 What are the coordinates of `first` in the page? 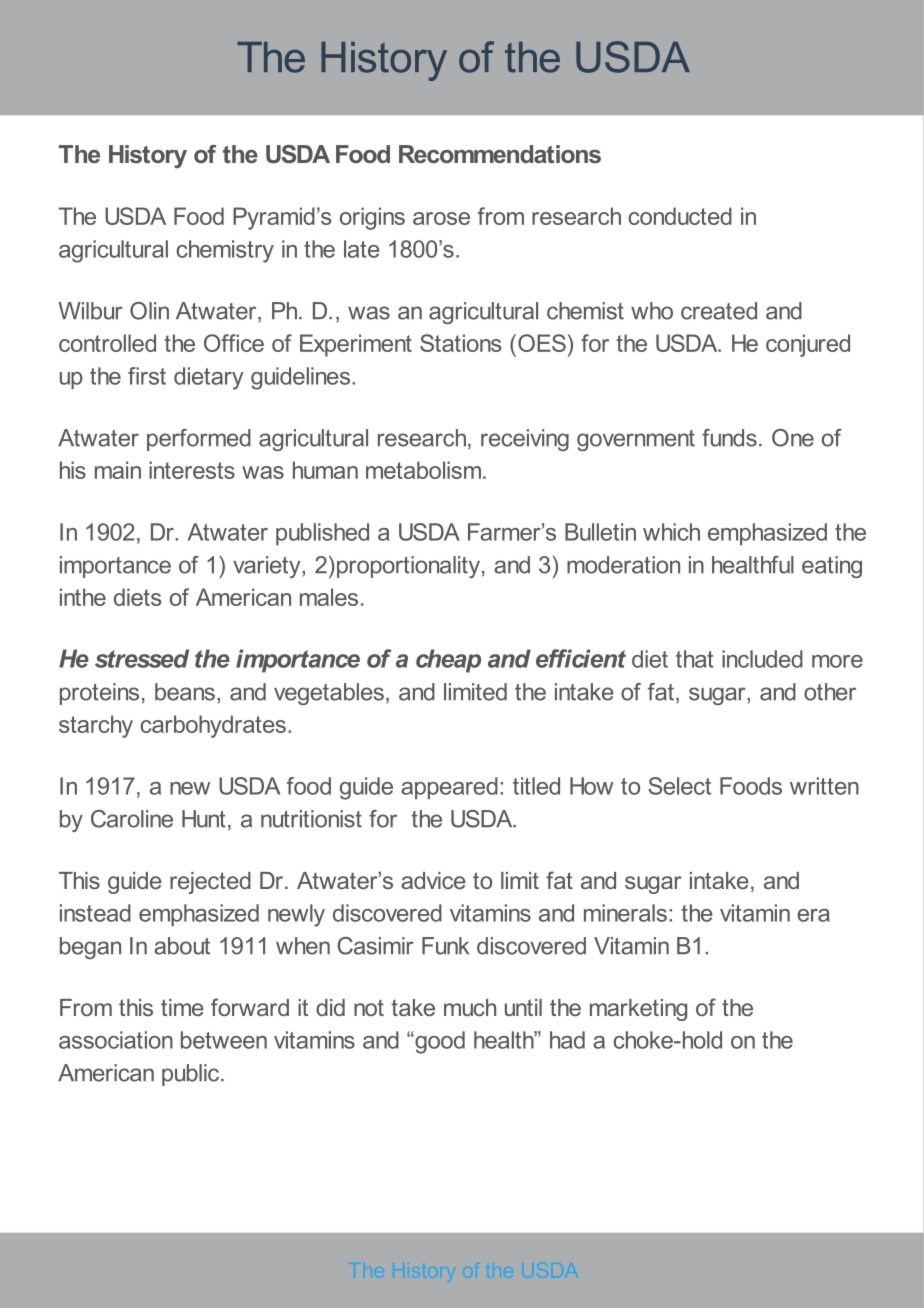 It's located at (147, 376).
